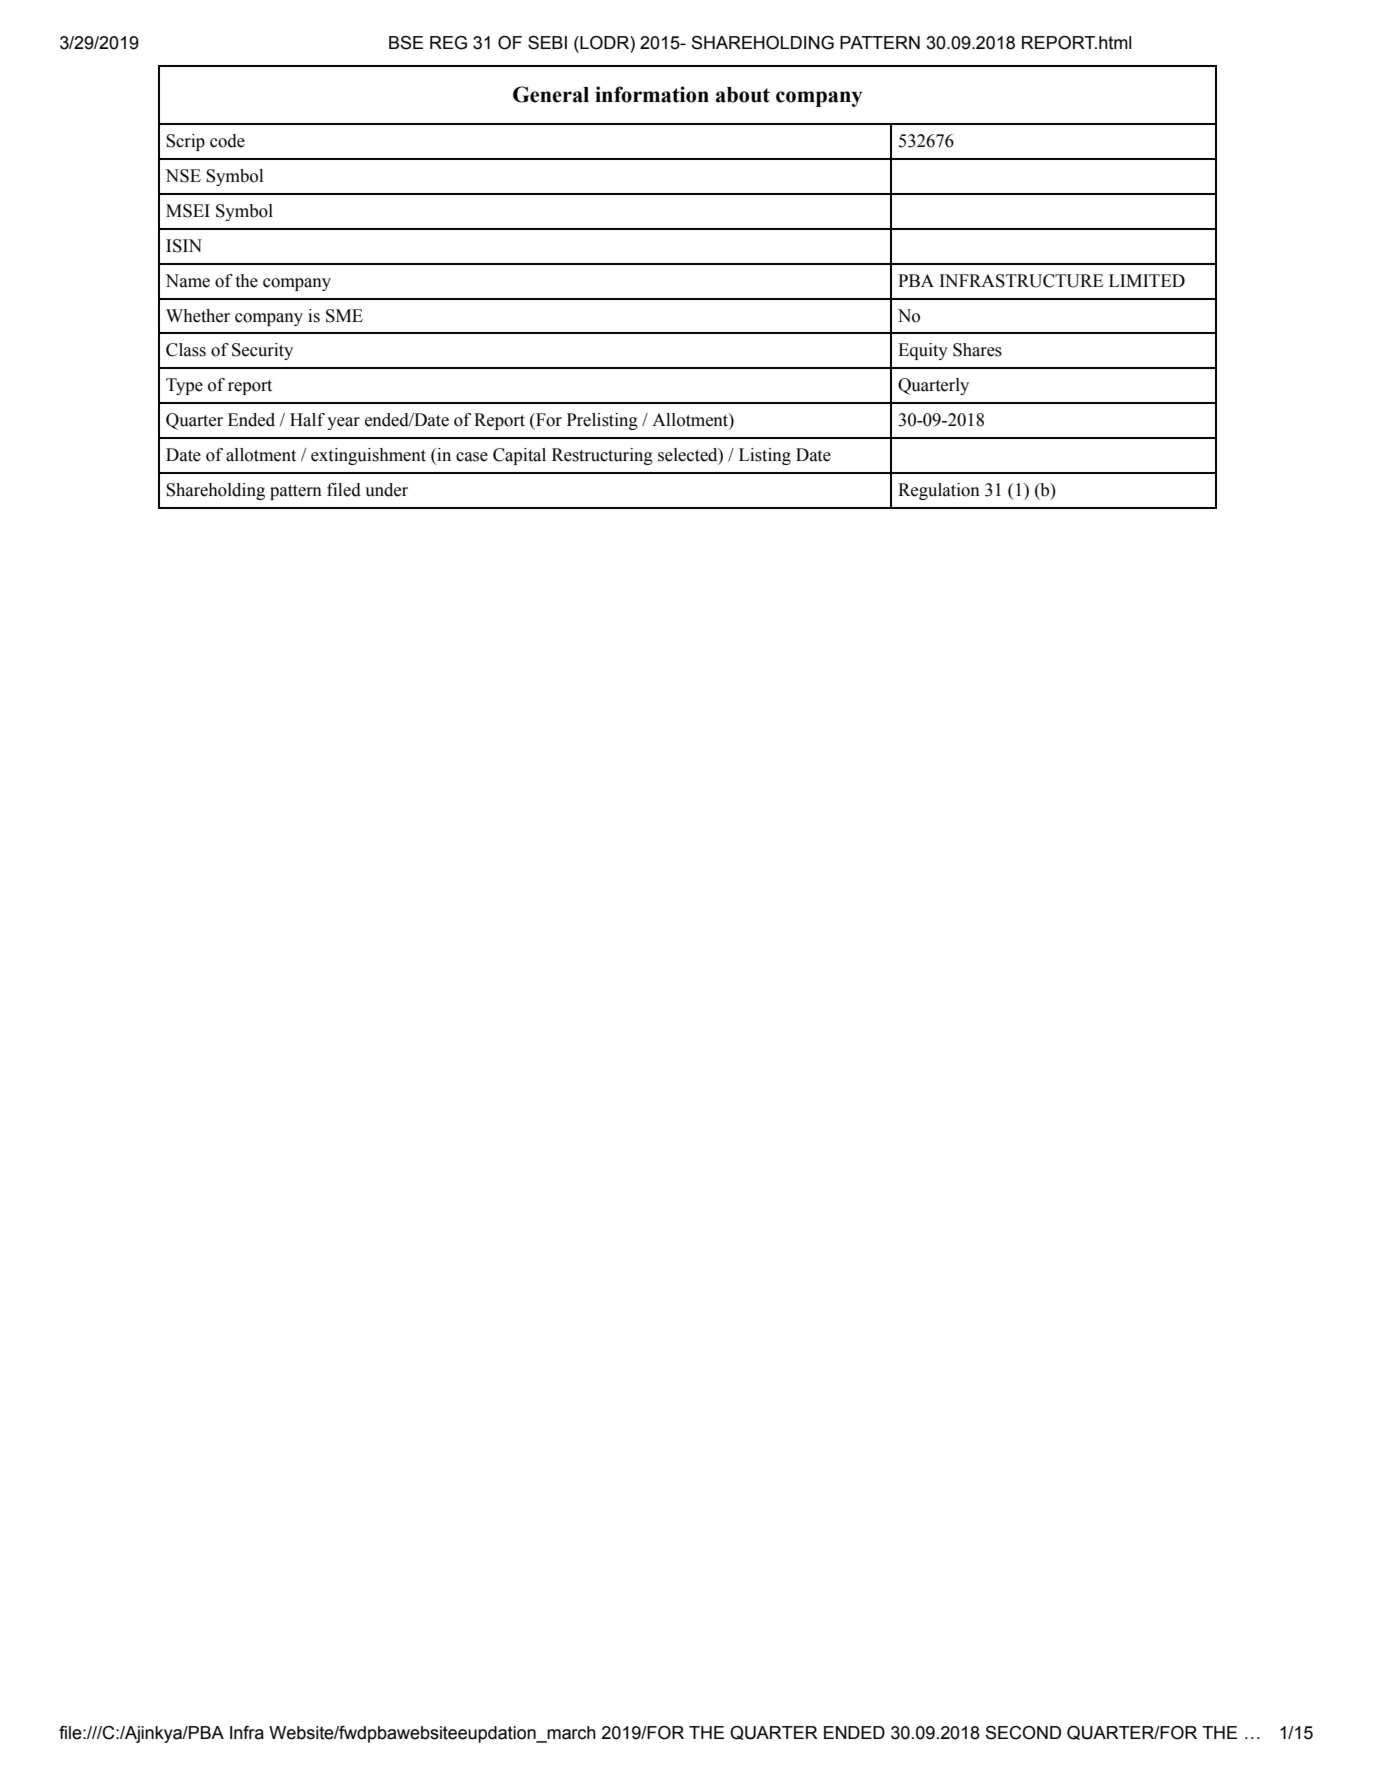  What do you see at coordinates (939, 491) in the image?
I see `Regulation` at bounding box center [939, 491].
